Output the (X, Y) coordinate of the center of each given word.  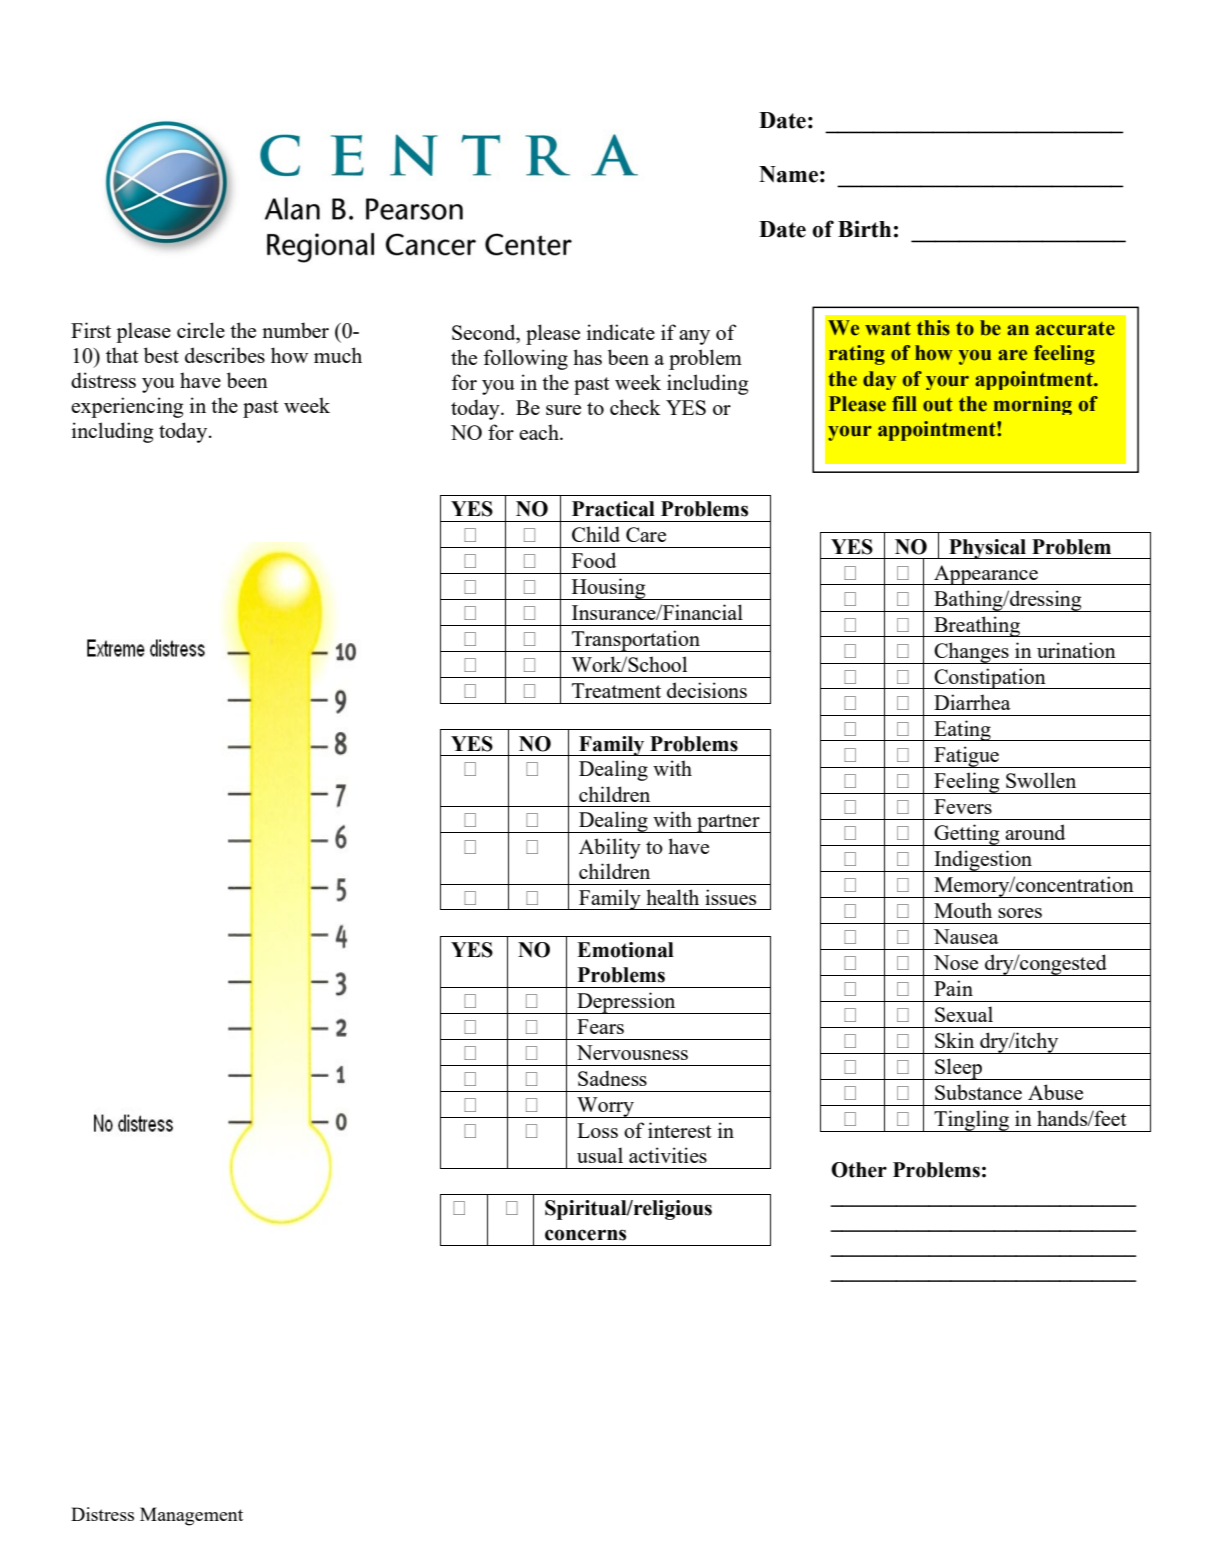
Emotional (625, 950)
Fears (600, 1026)
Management (191, 1516)
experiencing (127, 407)
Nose (956, 962)
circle (201, 330)
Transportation (636, 641)
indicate (621, 332)
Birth (864, 229)
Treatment (616, 690)
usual (600, 1155)
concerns (585, 1235)
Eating (962, 730)
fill (904, 403)
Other (859, 1170)
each (540, 432)
